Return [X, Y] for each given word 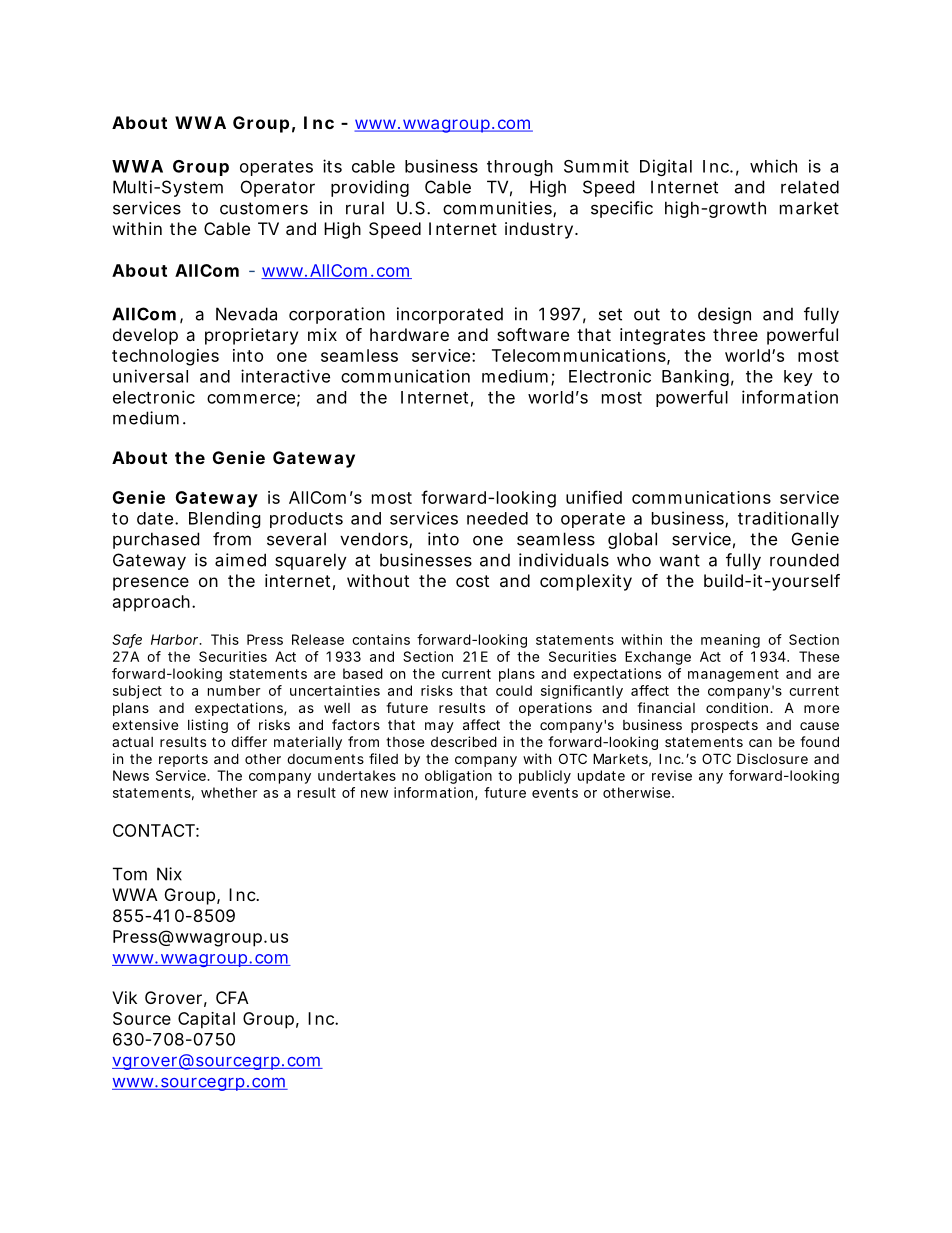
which [773, 166]
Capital [206, 1020]
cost [472, 581]
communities [498, 209]
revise [672, 775]
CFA [232, 997]
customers [264, 208]
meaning [730, 641]
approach [151, 603]
